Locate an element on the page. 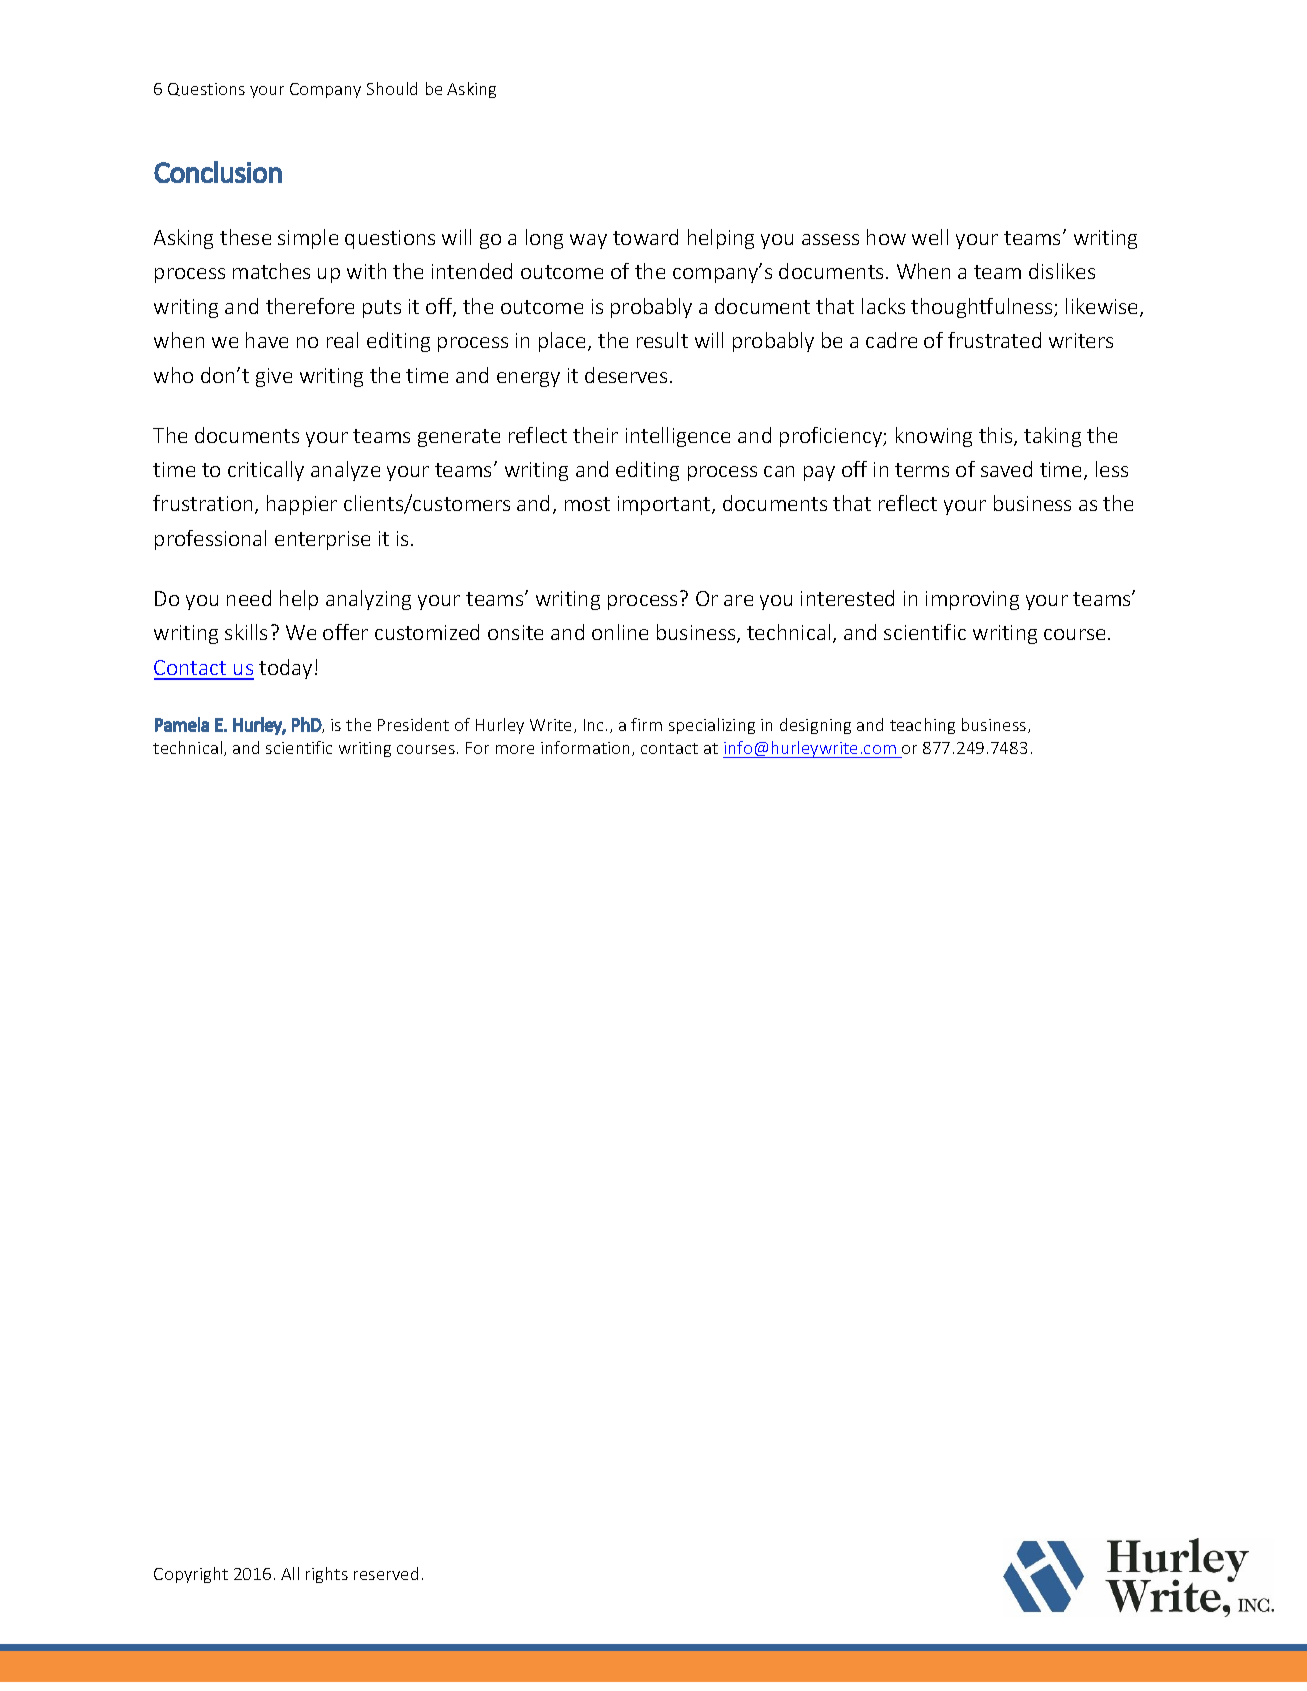 The height and width of the document is (1691, 1307). well is located at coordinates (930, 237).
